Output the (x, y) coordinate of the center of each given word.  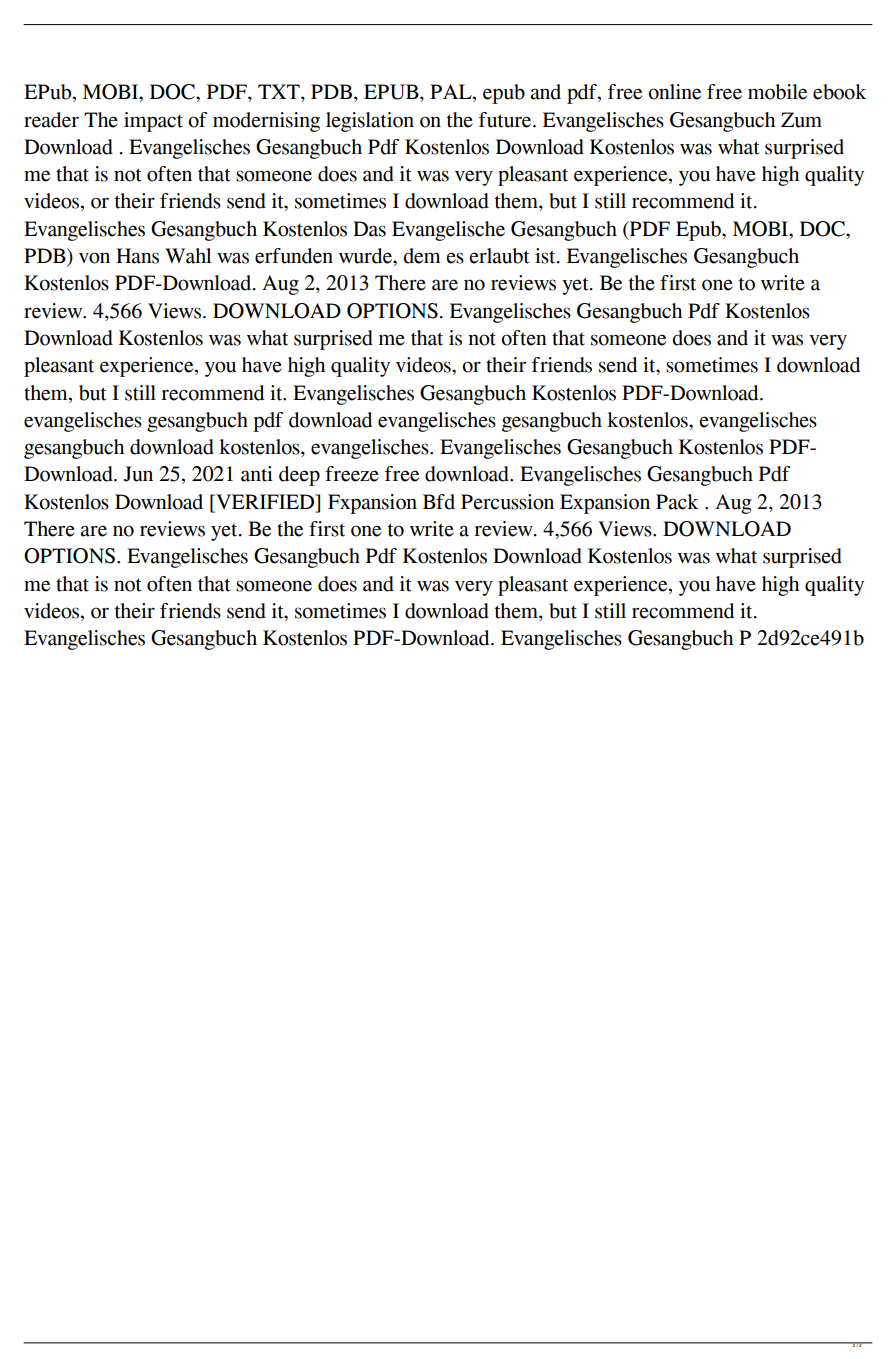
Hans (137, 256)
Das (369, 229)
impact (153, 122)
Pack (677, 502)
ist (546, 256)
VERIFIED (265, 501)
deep (299, 476)
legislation (370, 122)
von (94, 258)
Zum (801, 120)
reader (51, 120)
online (674, 92)
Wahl (188, 256)
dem (422, 256)
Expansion (605, 504)
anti (257, 474)
